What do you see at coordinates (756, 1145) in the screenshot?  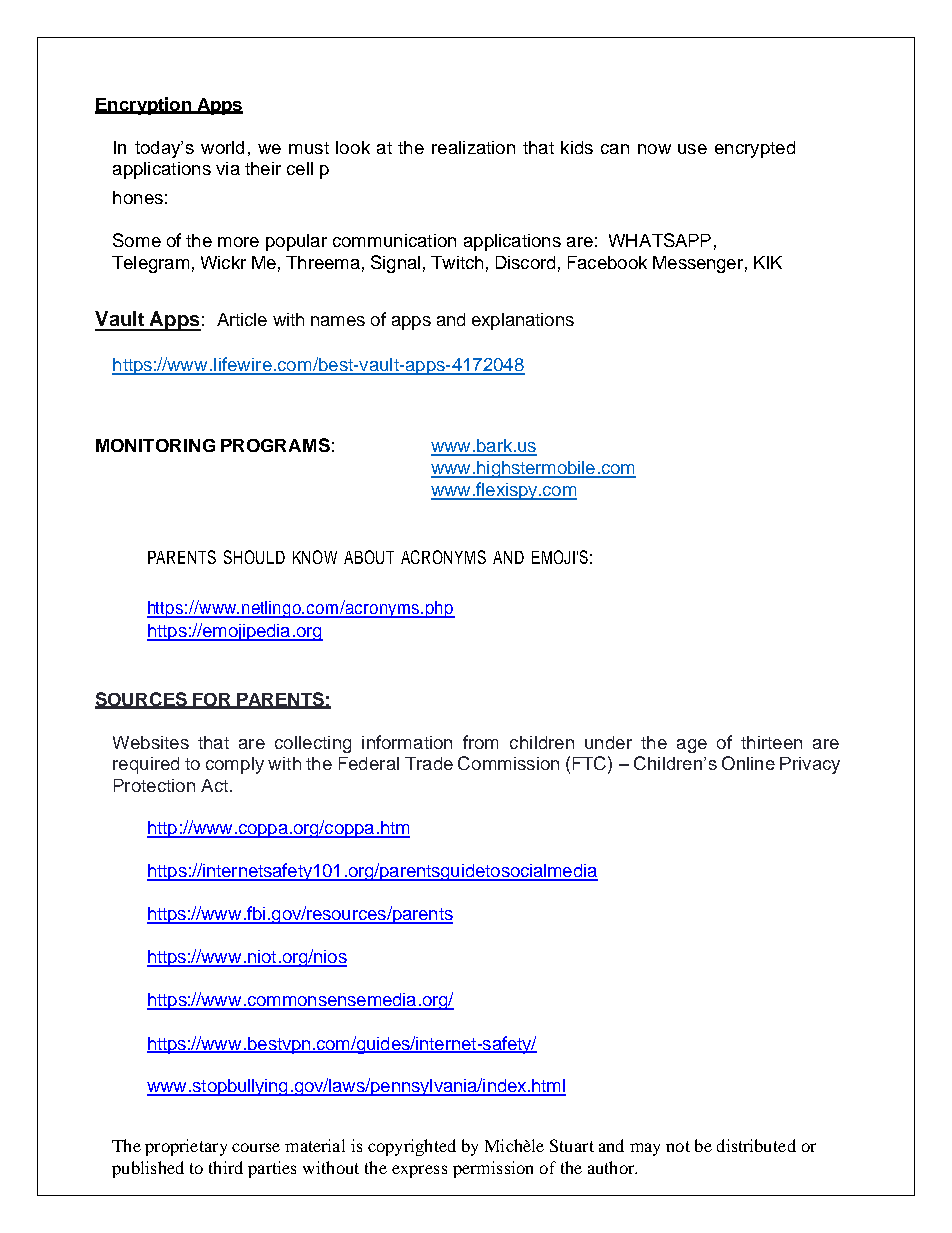 I see `distributed` at bounding box center [756, 1145].
